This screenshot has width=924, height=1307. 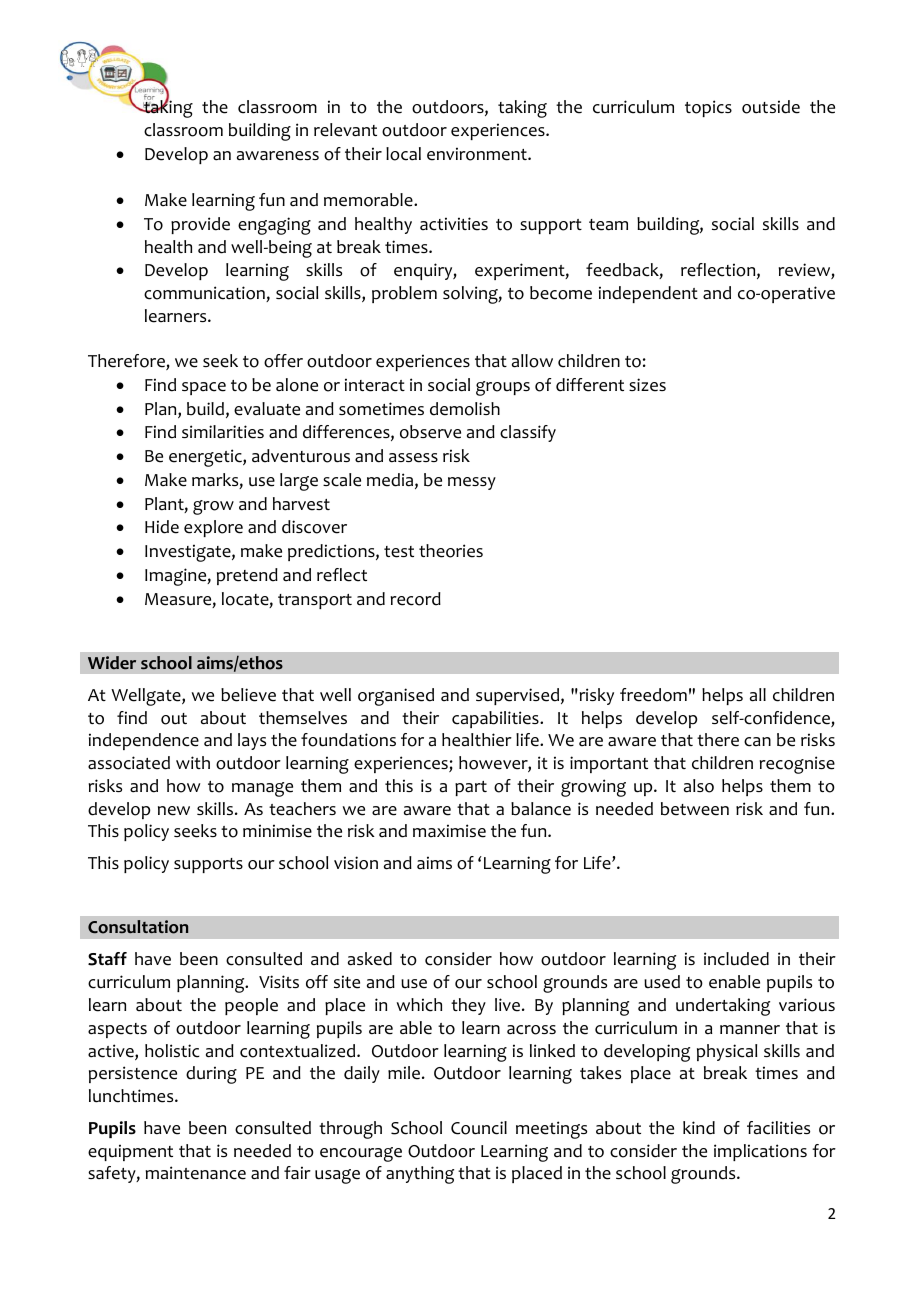 What do you see at coordinates (478, 154) in the screenshot?
I see `environment` at bounding box center [478, 154].
